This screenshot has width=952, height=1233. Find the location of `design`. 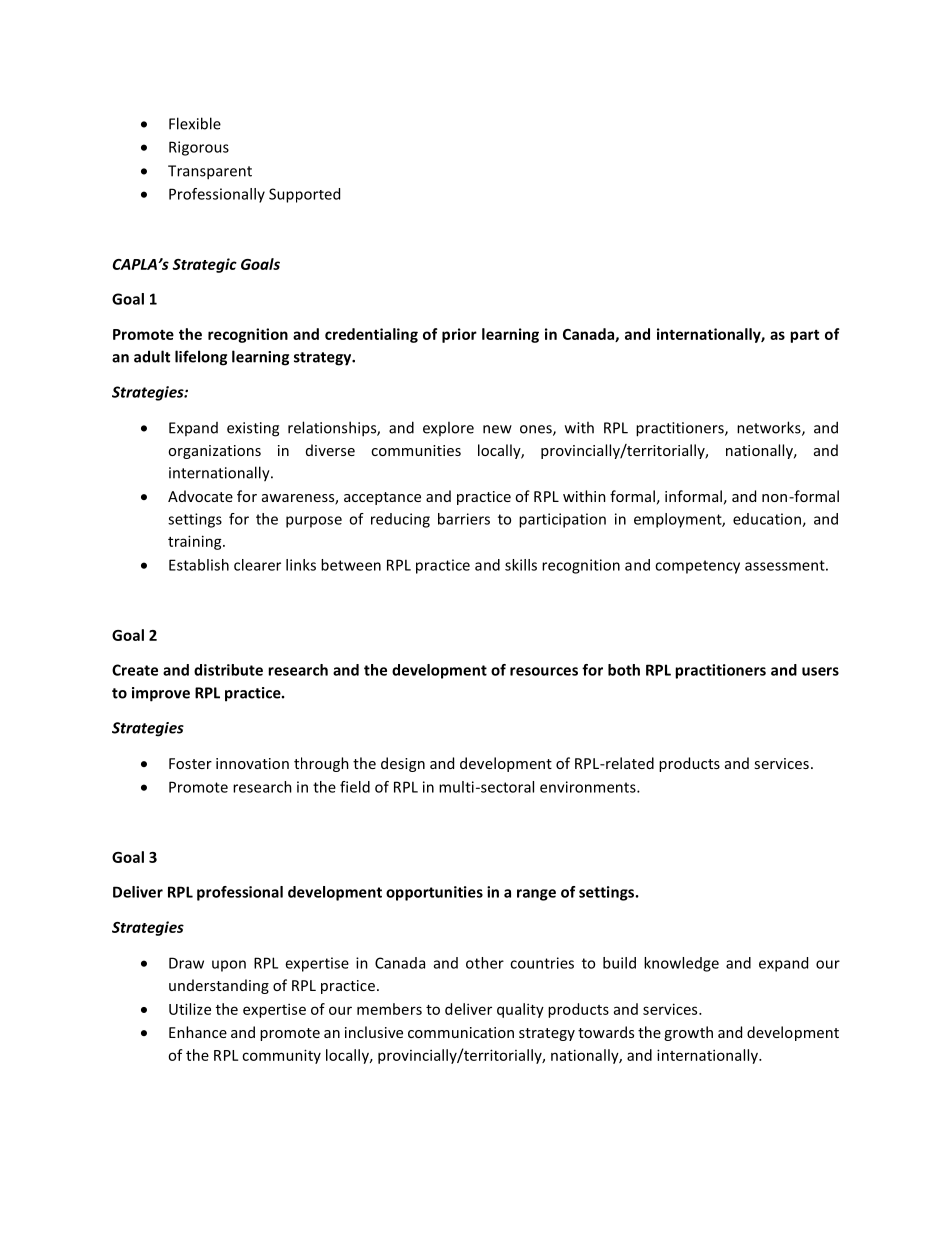

design is located at coordinates (403, 764).
